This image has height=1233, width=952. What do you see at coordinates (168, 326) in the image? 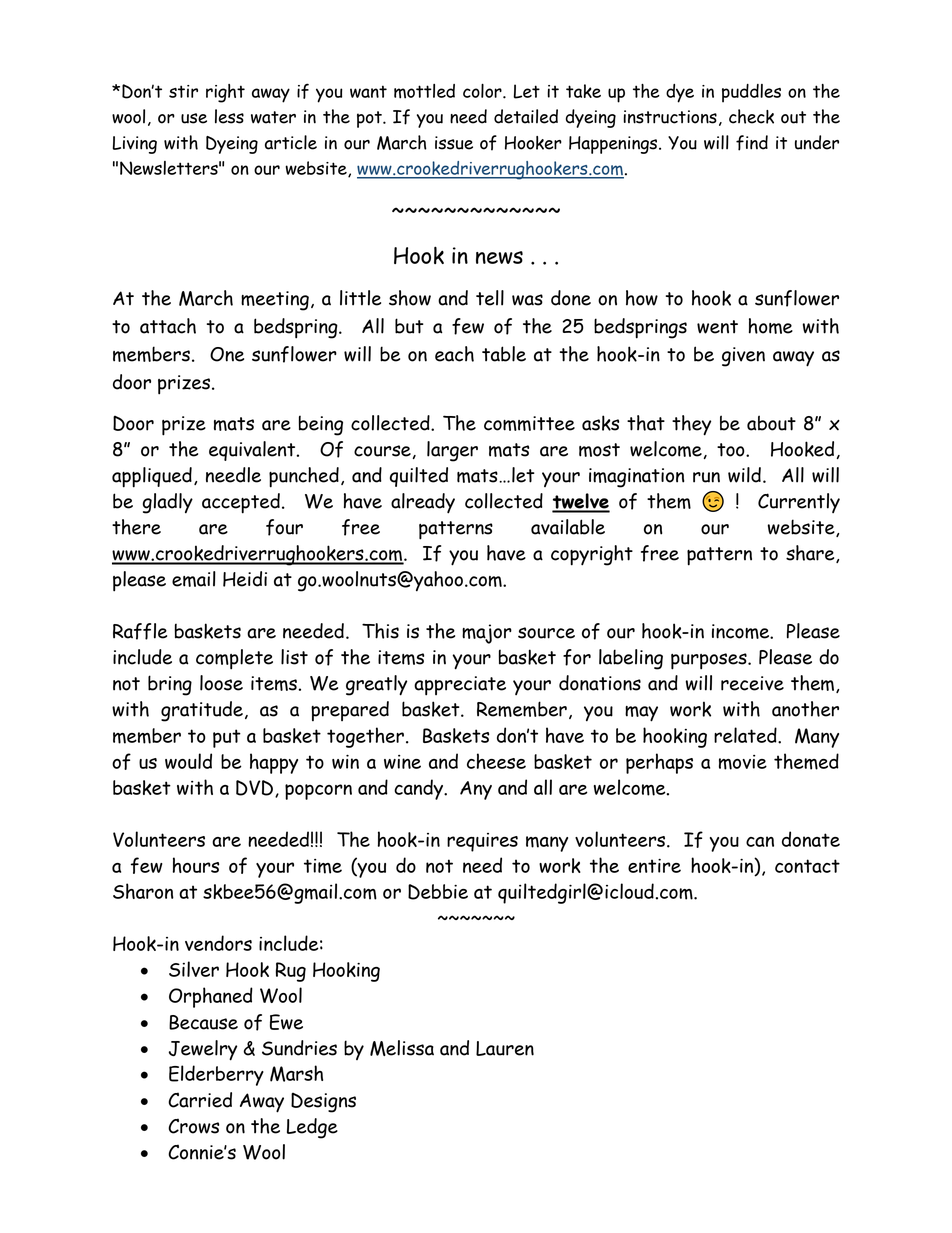
I see `attach` at bounding box center [168, 326].
